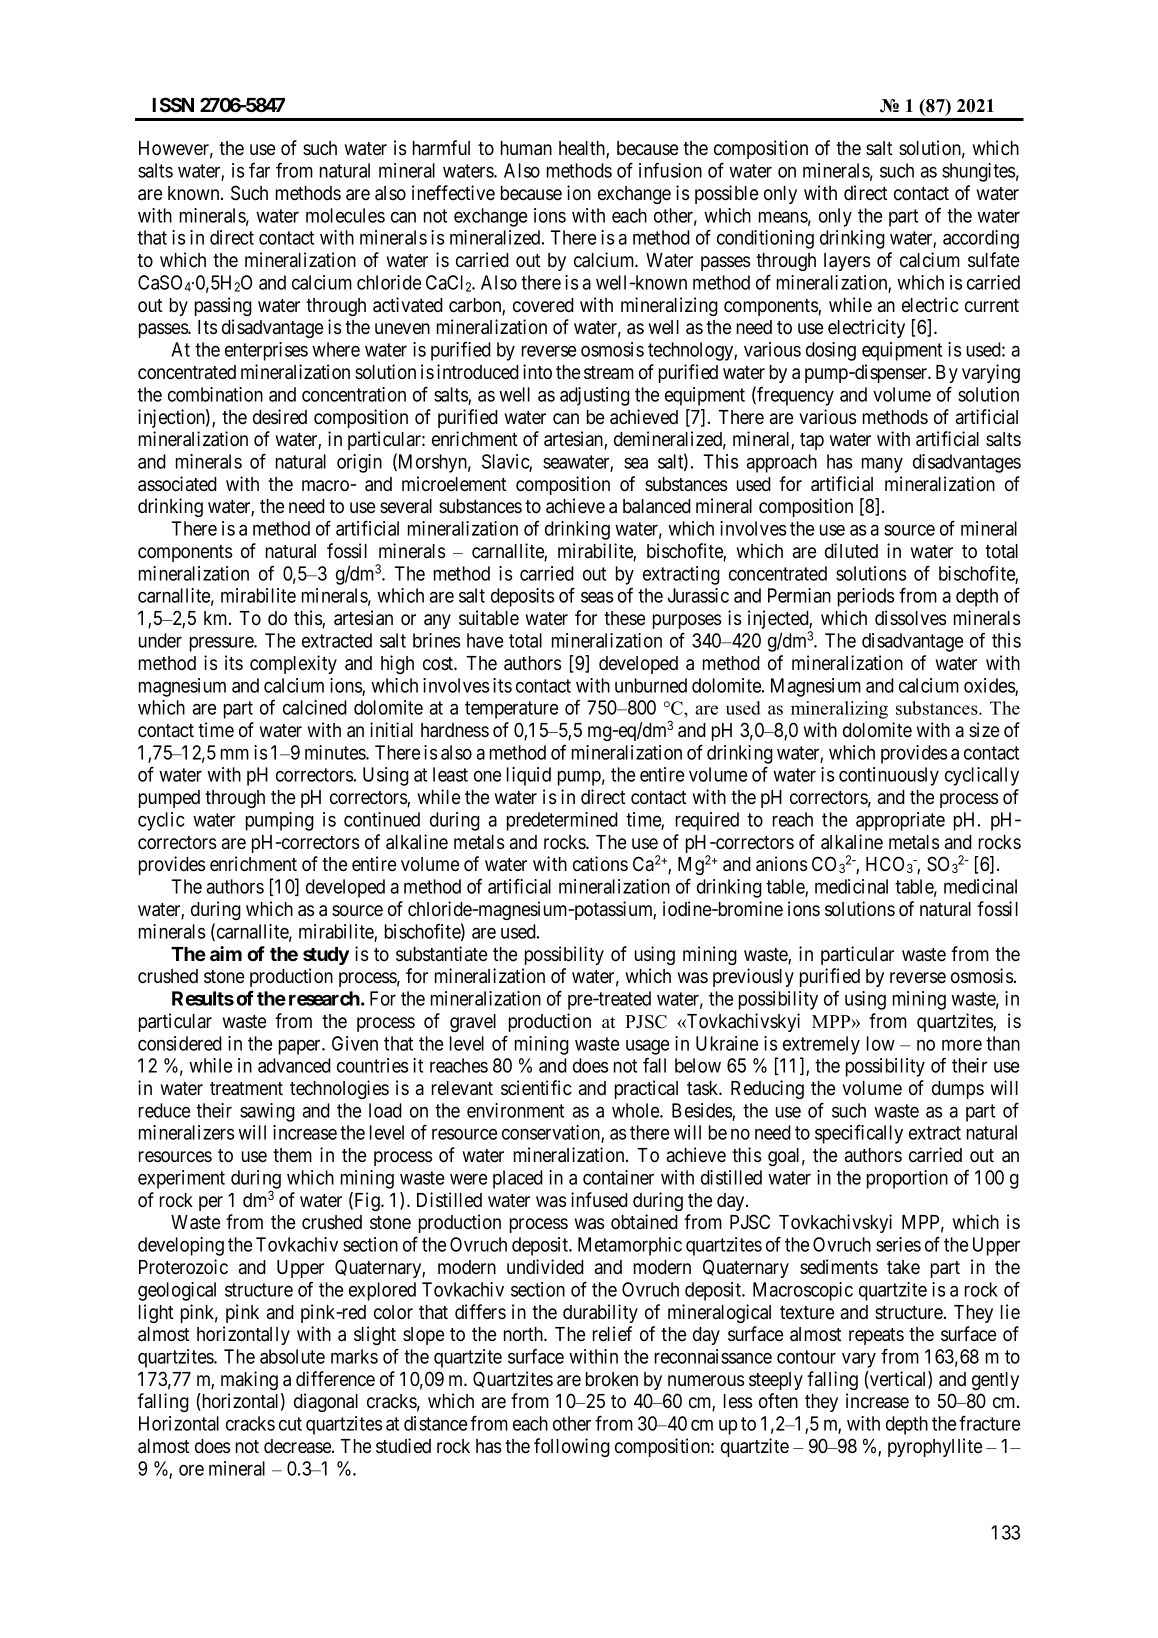  What do you see at coordinates (882, 465) in the document?
I see `many` at bounding box center [882, 465].
